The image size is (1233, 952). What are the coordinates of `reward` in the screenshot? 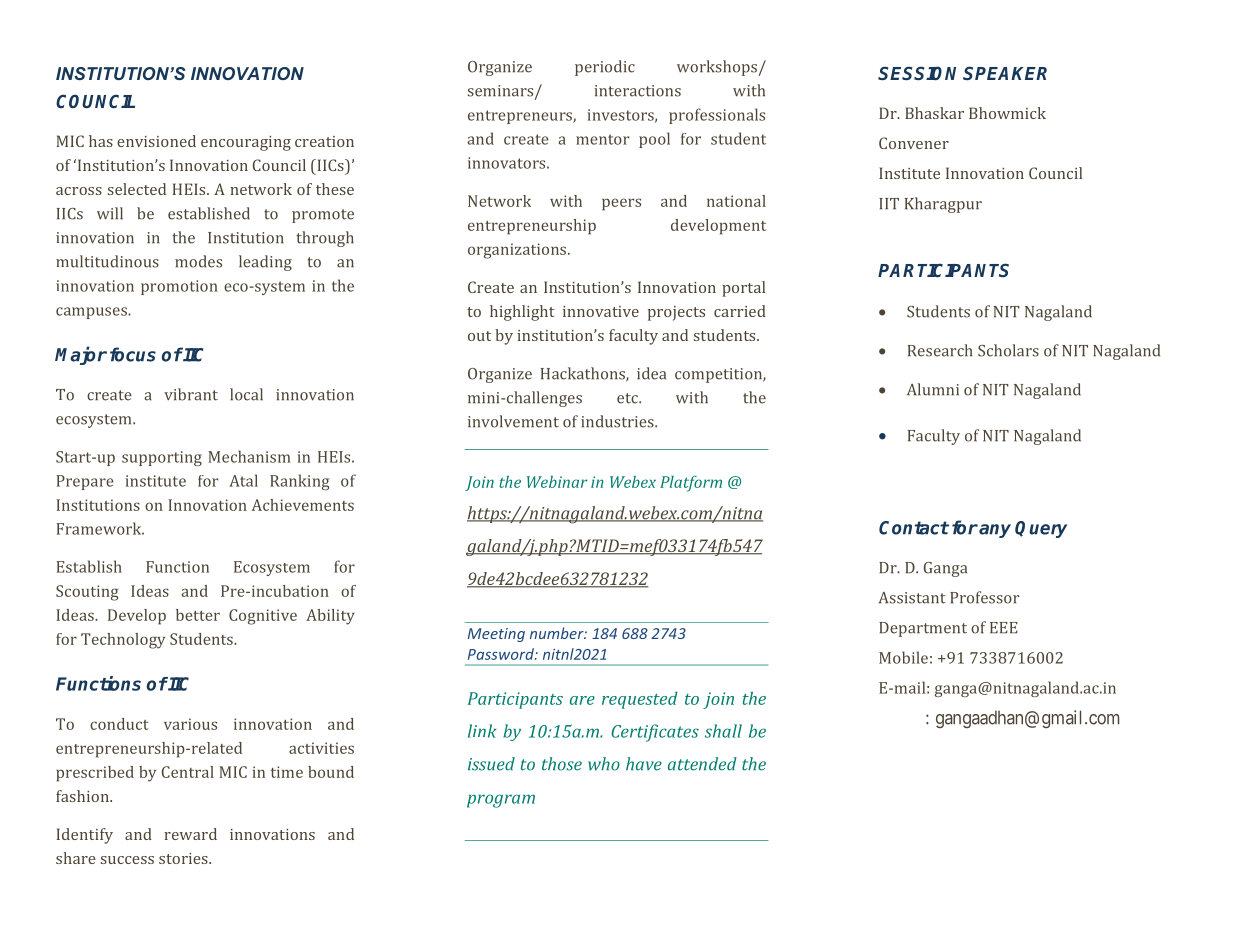 It's located at (190, 834).
